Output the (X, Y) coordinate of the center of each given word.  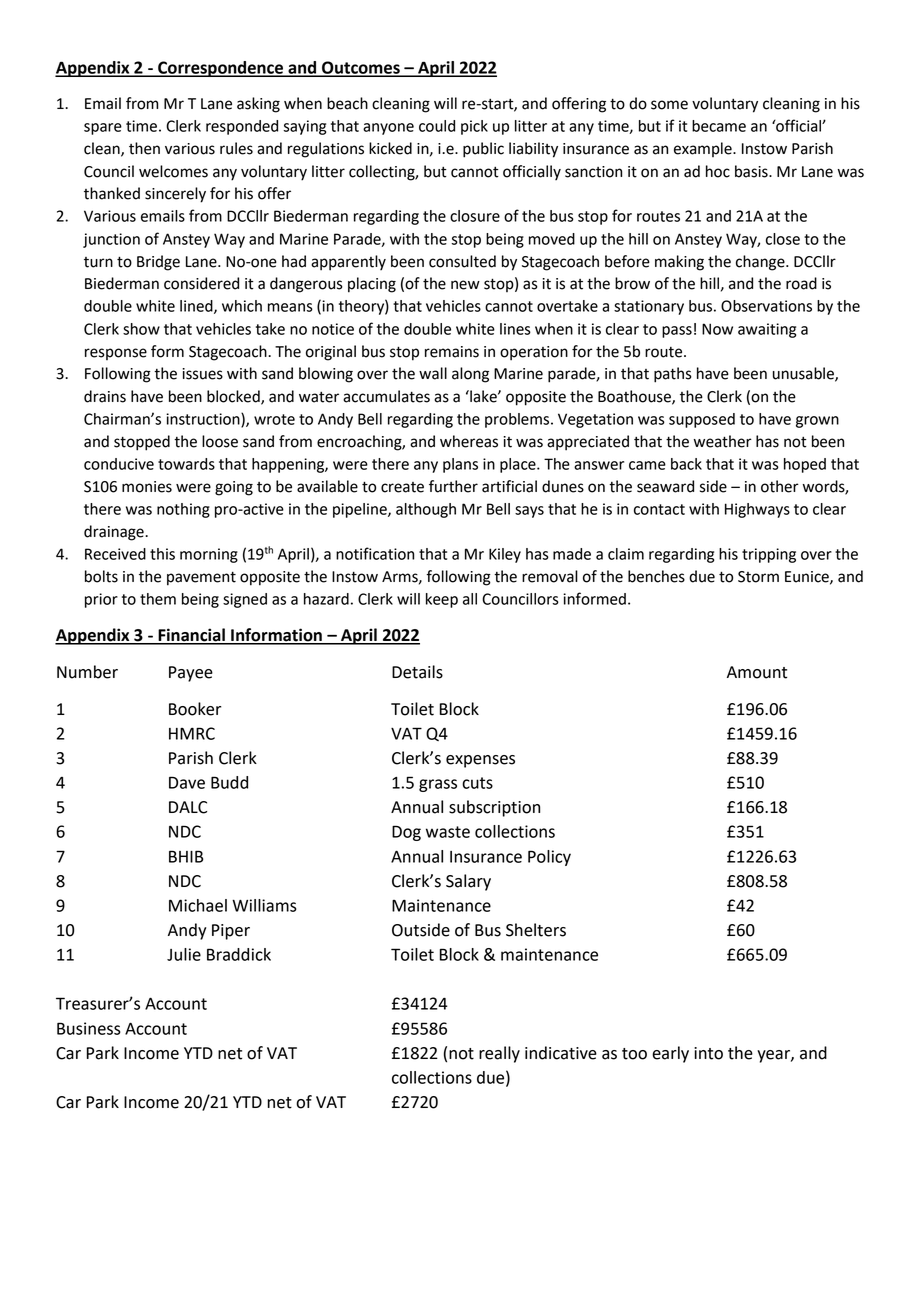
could (437, 126)
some (669, 105)
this (162, 554)
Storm (758, 577)
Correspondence (221, 69)
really (499, 1054)
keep (442, 600)
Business (89, 1028)
